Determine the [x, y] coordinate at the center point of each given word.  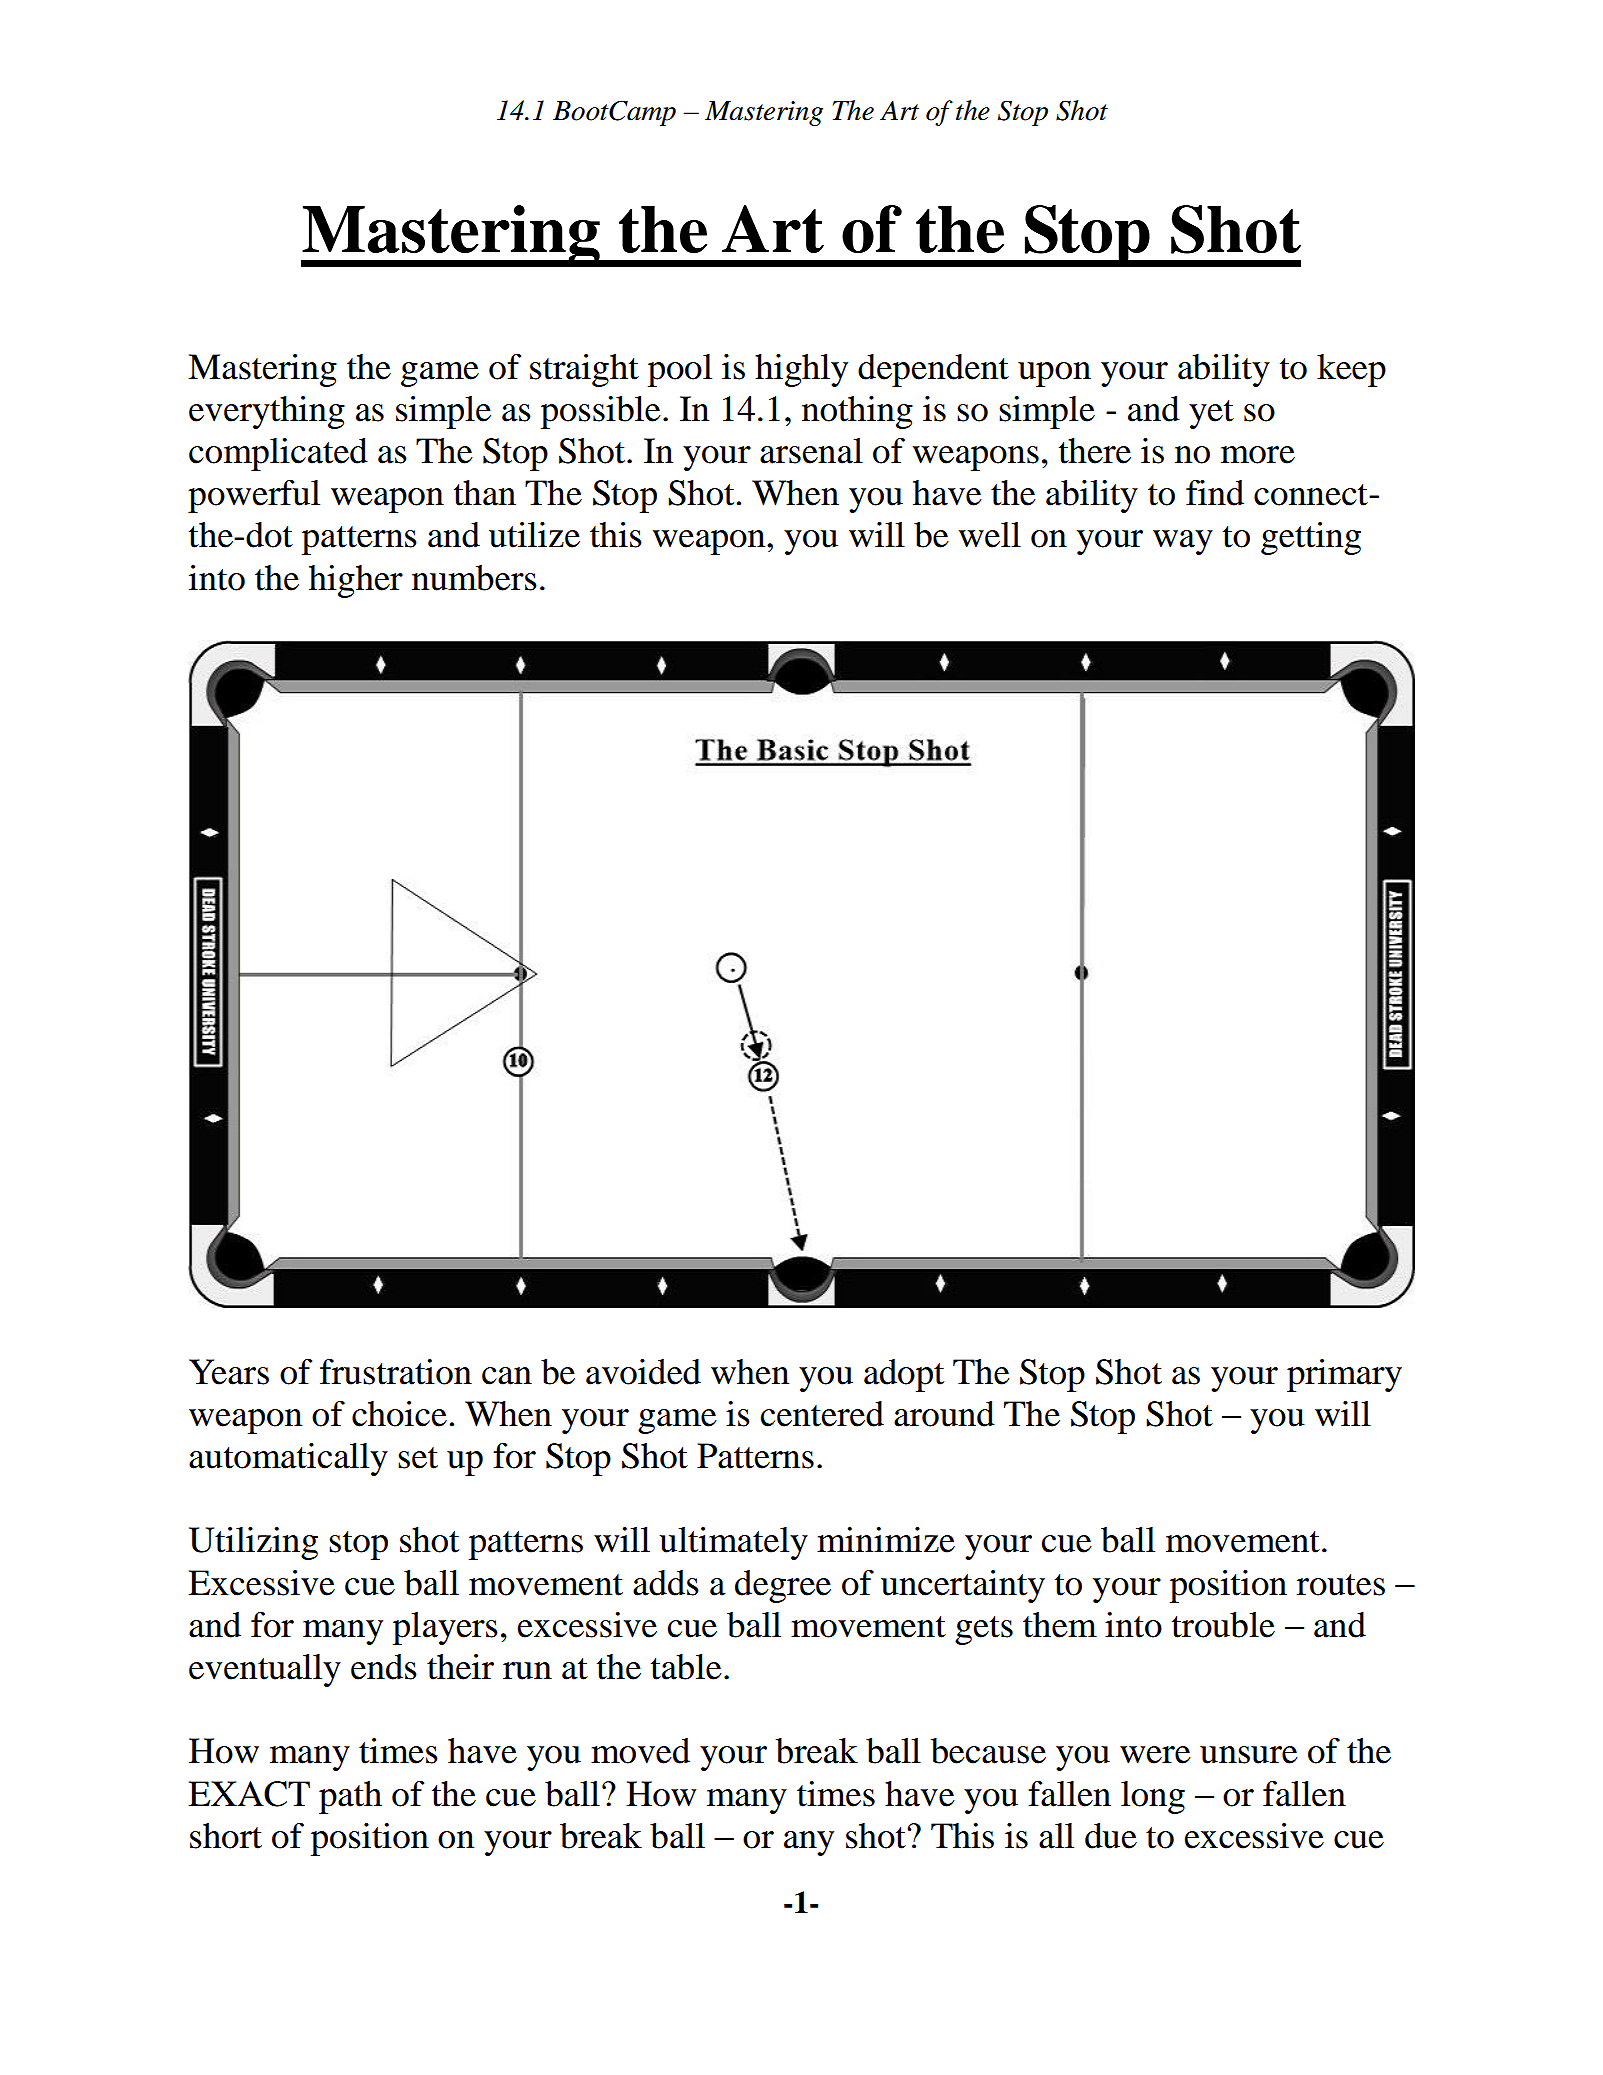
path [350, 1797]
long [1153, 1797]
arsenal [811, 451]
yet [1211, 414]
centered [822, 1414]
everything [267, 412]
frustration [396, 1372]
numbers [474, 578]
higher [356, 581]
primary [1344, 1375]
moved [640, 1751]
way [1183, 542]
